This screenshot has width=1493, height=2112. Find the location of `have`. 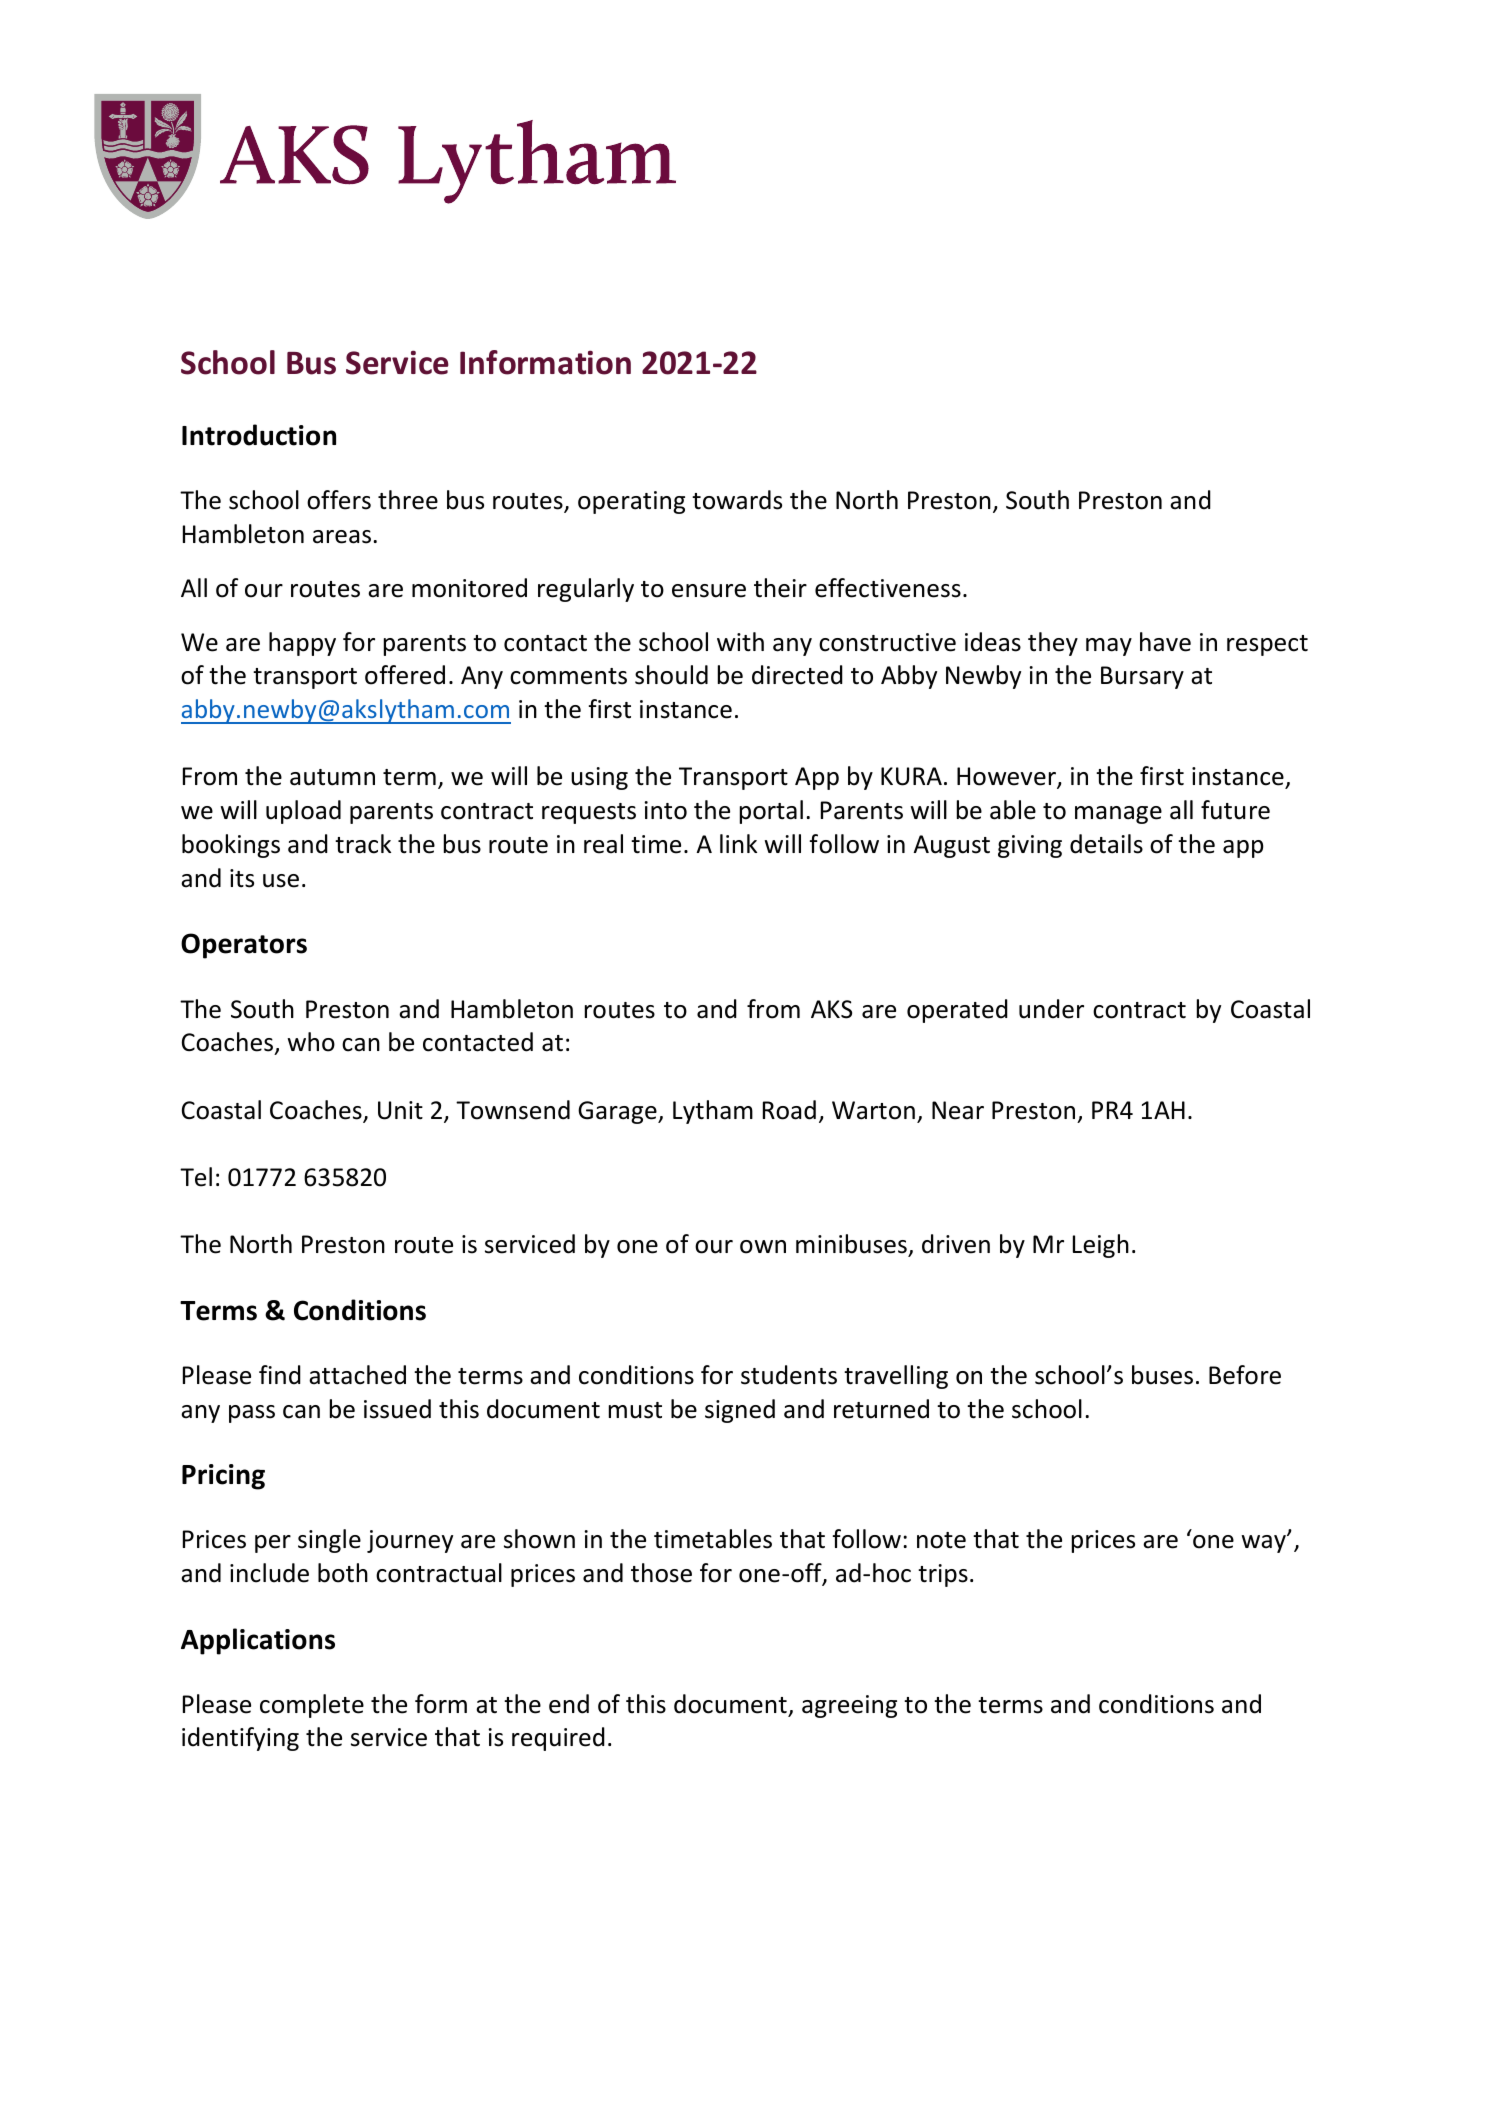

have is located at coordinates (1165, 642).
